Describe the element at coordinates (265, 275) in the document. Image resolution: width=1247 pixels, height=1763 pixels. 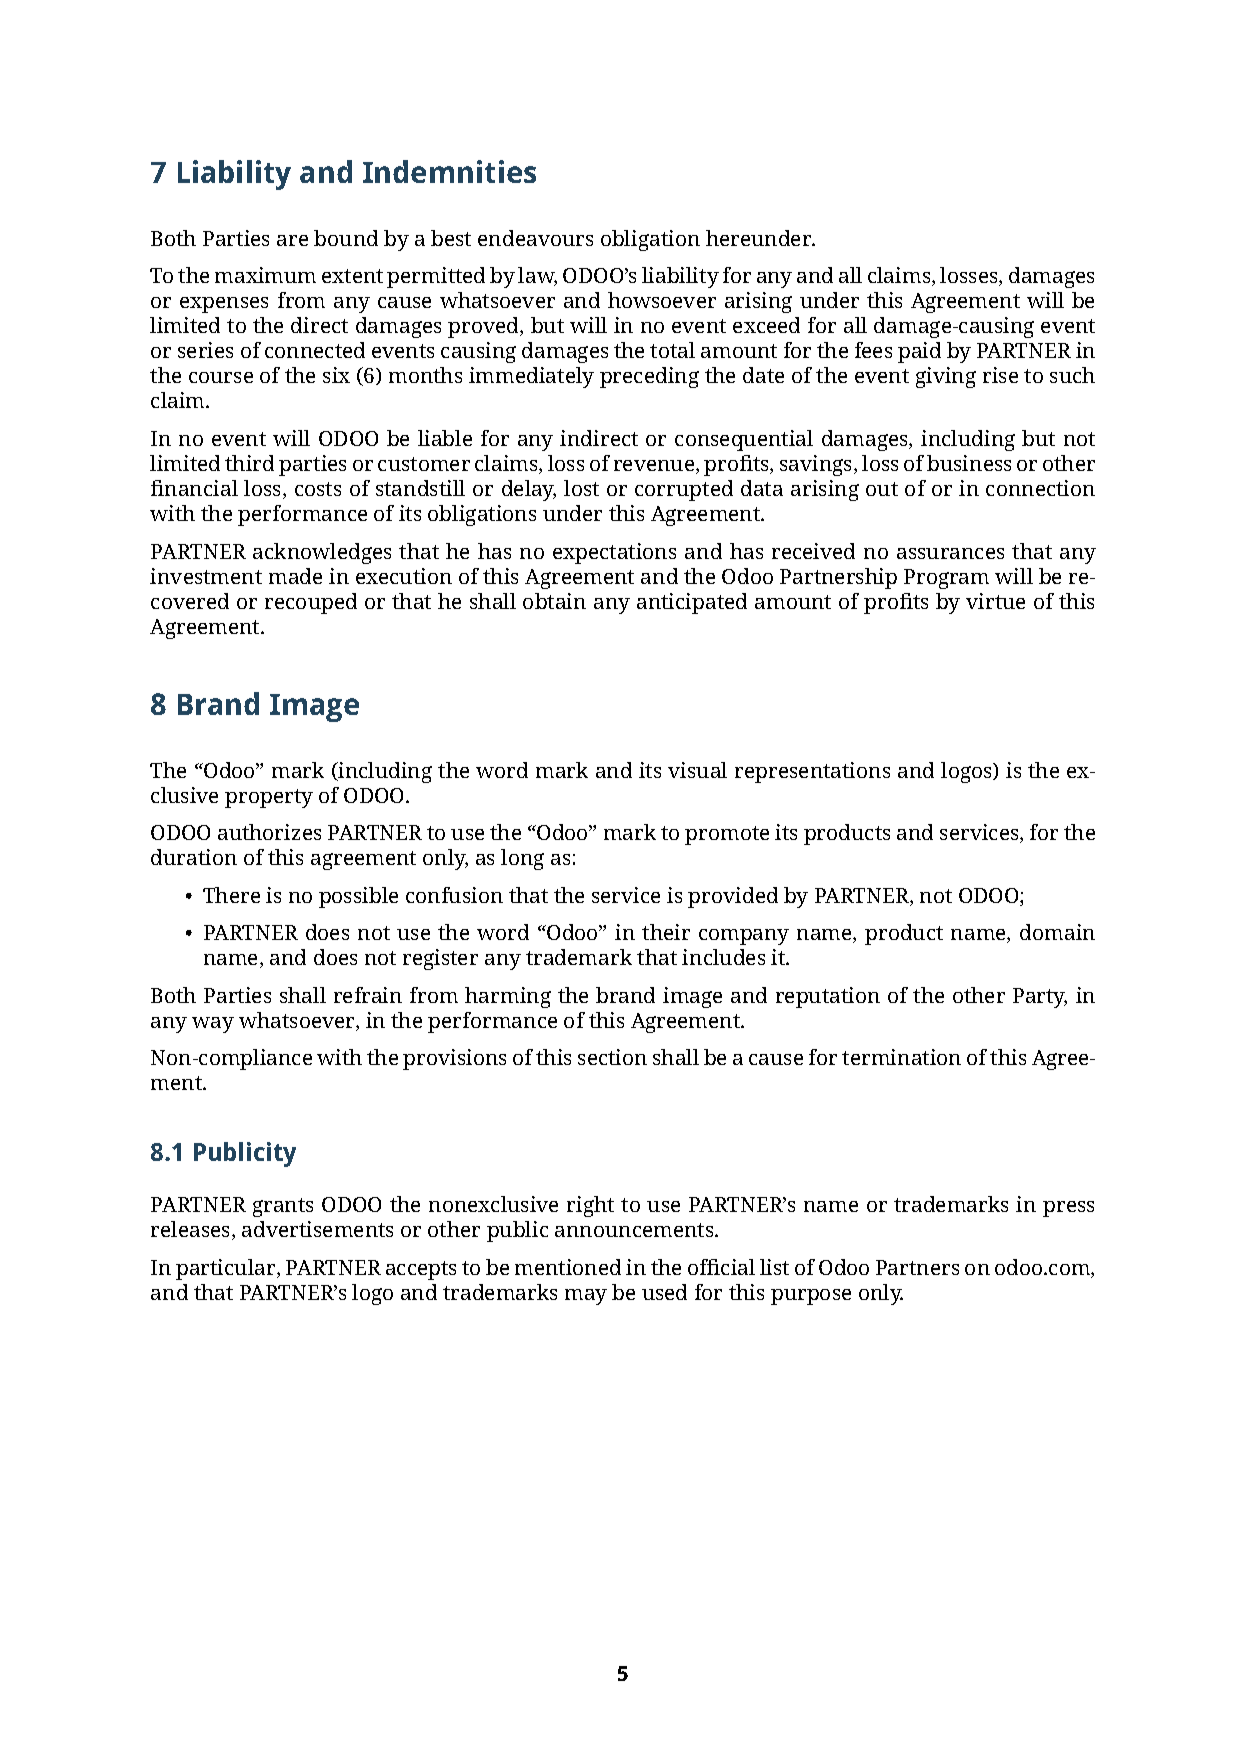
I see `maximum` at that location.
